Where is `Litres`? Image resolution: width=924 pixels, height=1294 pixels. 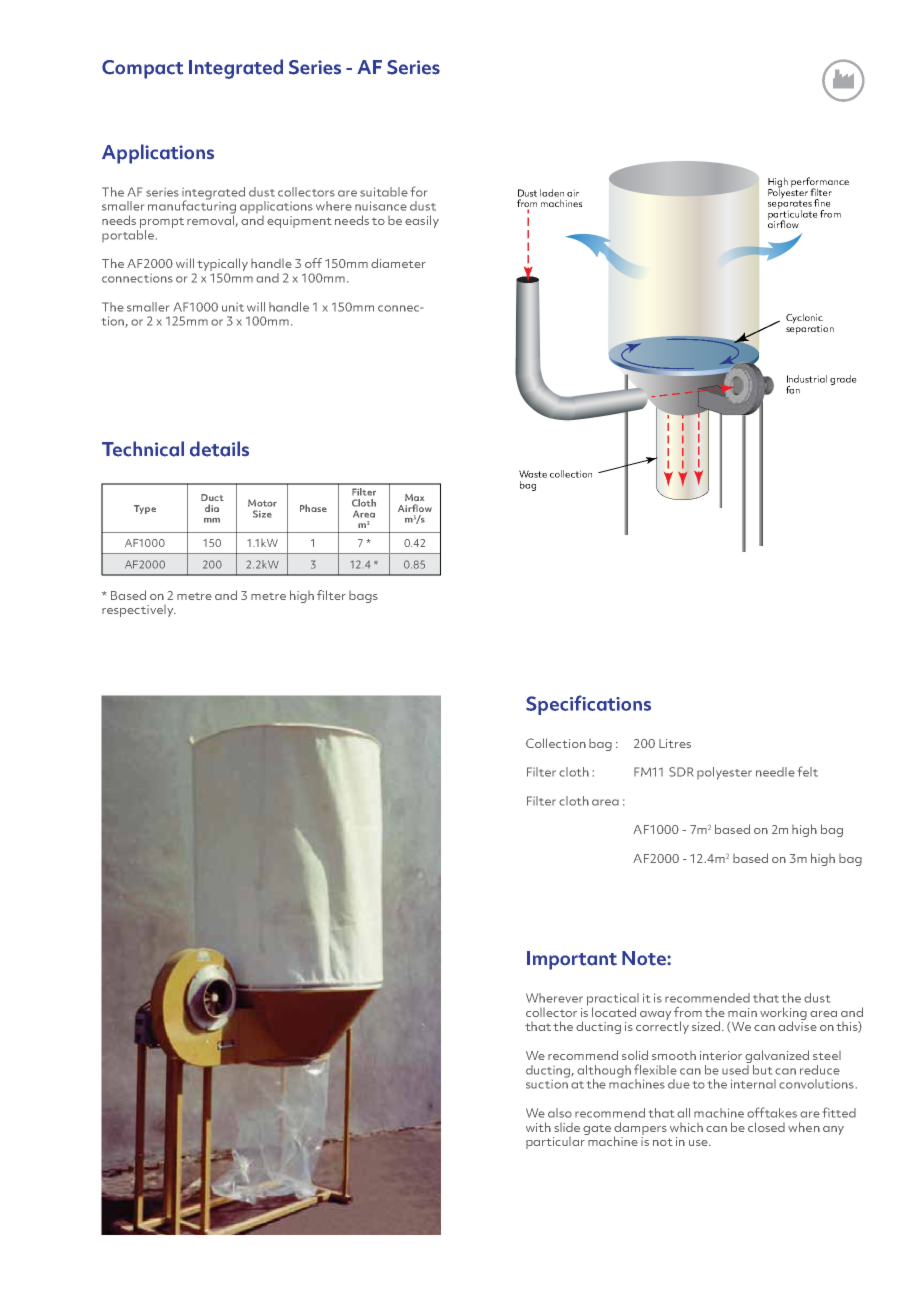 Litres is located at coordinates (675, 743).
